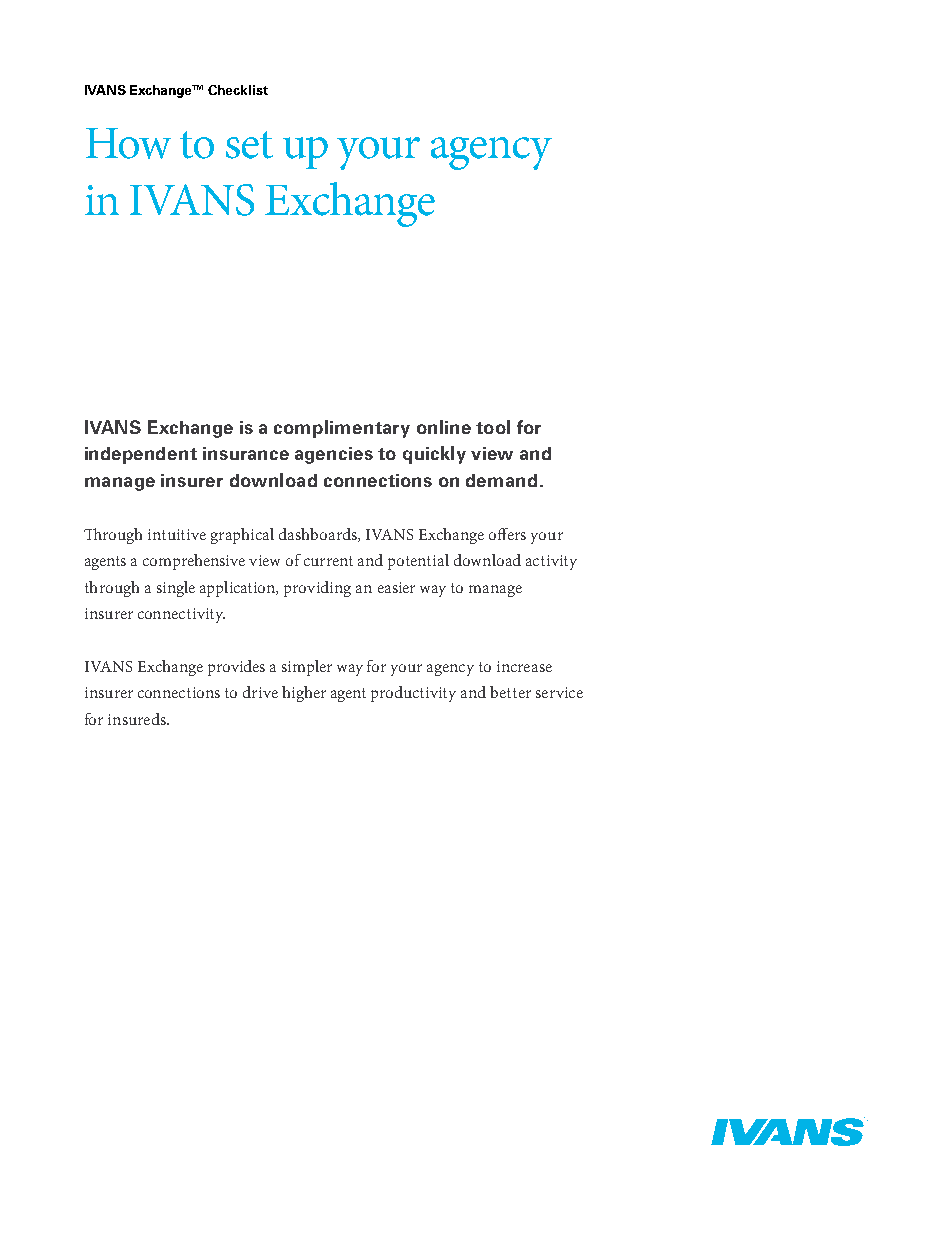 The width and height of the page is (952, 1233). I want to click on independent, so click(141, 455).
